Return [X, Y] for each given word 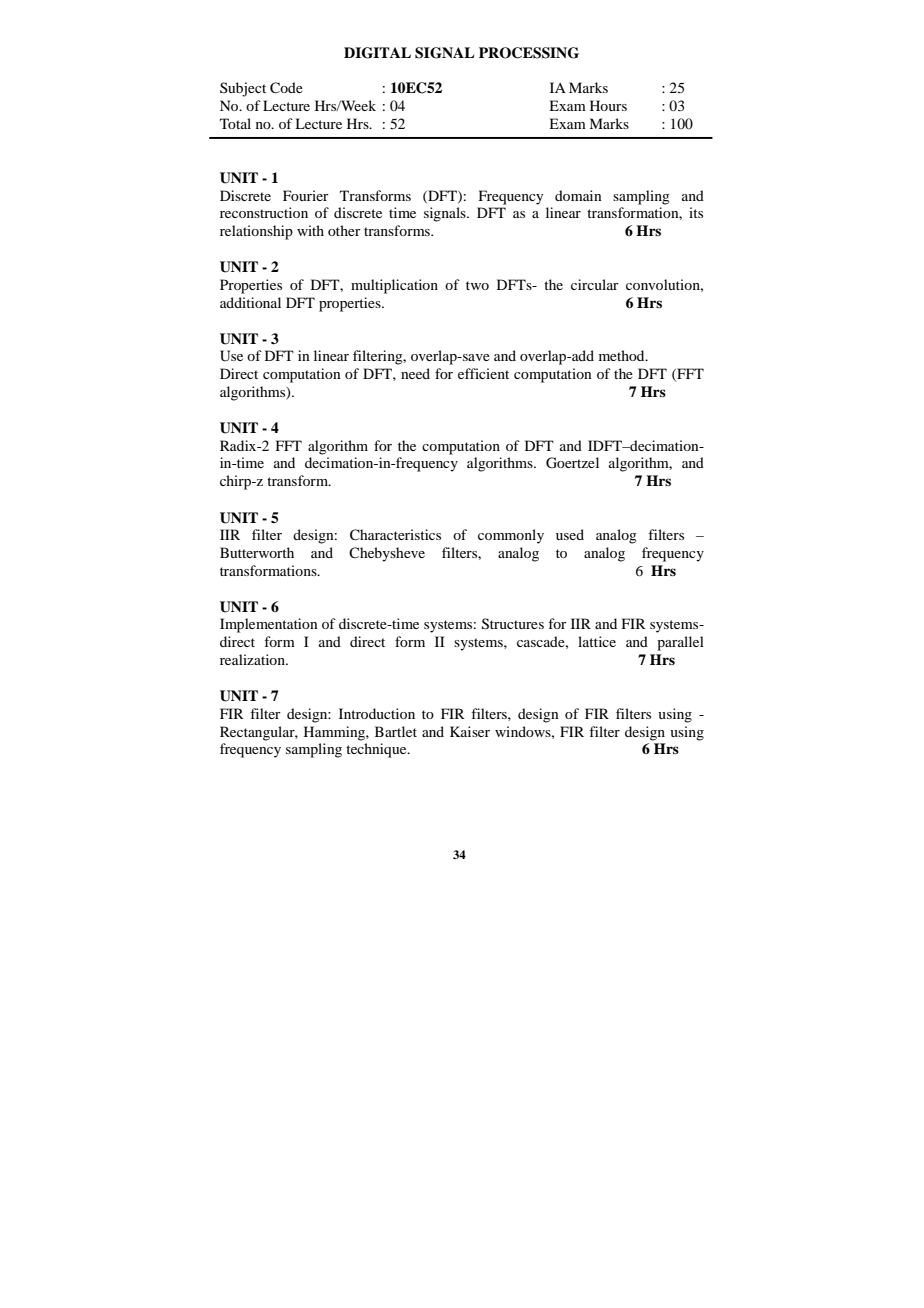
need [415, 373]
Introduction [377, 713]
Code [286, 88]
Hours [608, 105]
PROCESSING [529, 53]
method [623, 355]
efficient [483, 373]
